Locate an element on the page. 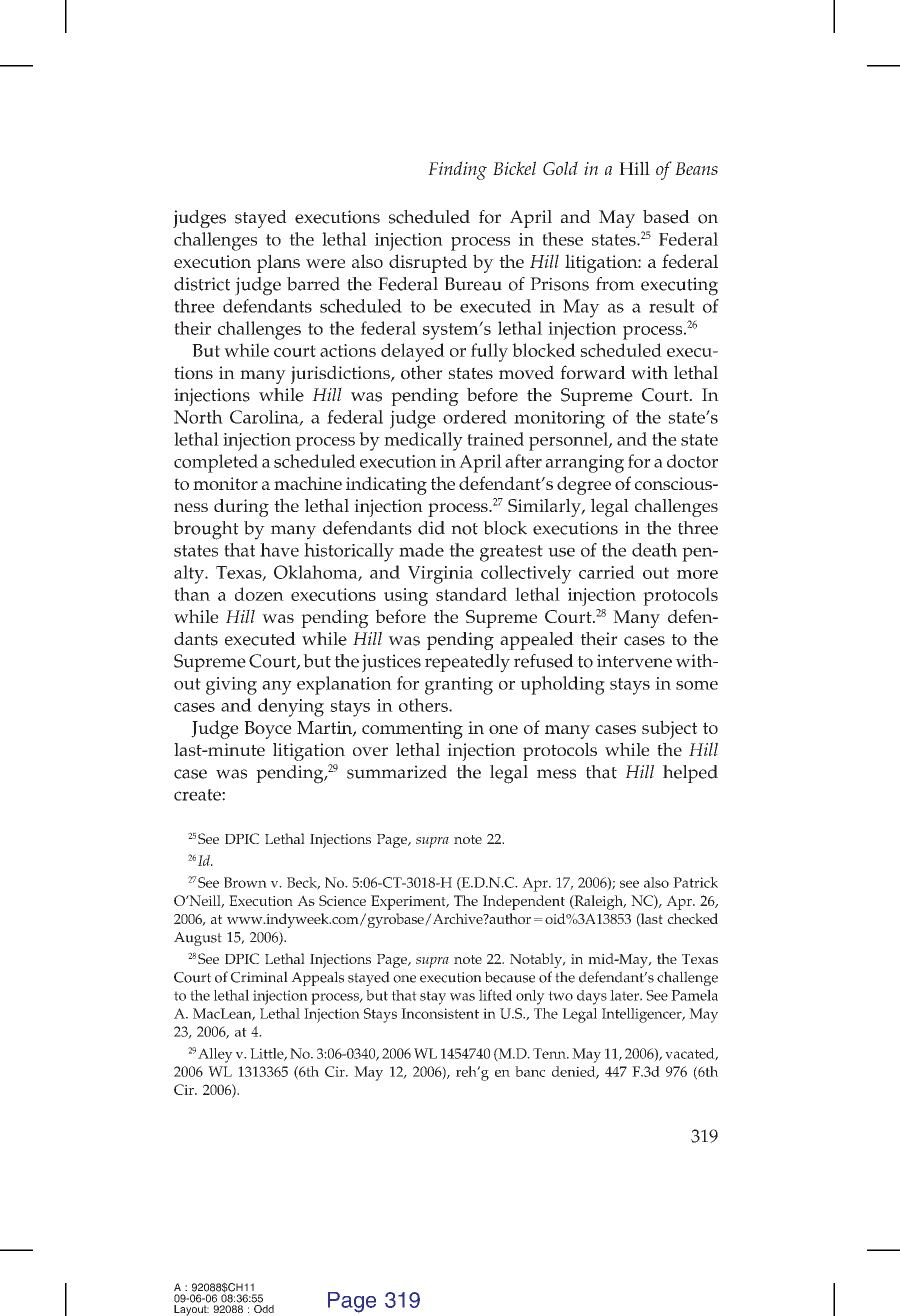 The image size is (900, 1316). standard is located at coordinates (471, 594).
